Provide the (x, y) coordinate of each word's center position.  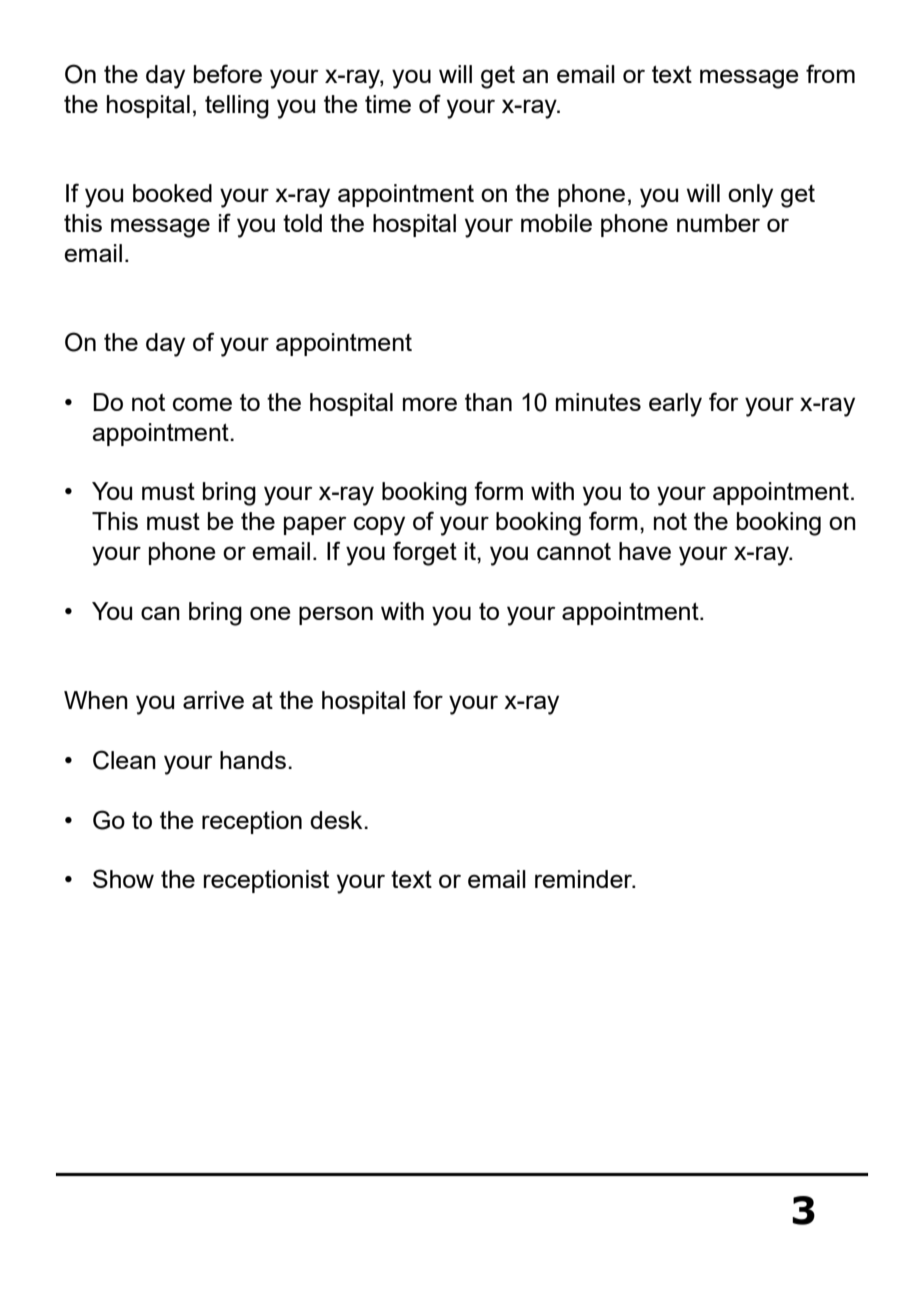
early (675, 405)
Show (123, 878)
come (202, 404)
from (830, 73)
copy (379, 526)
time (388, 104)
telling (237, 107)
